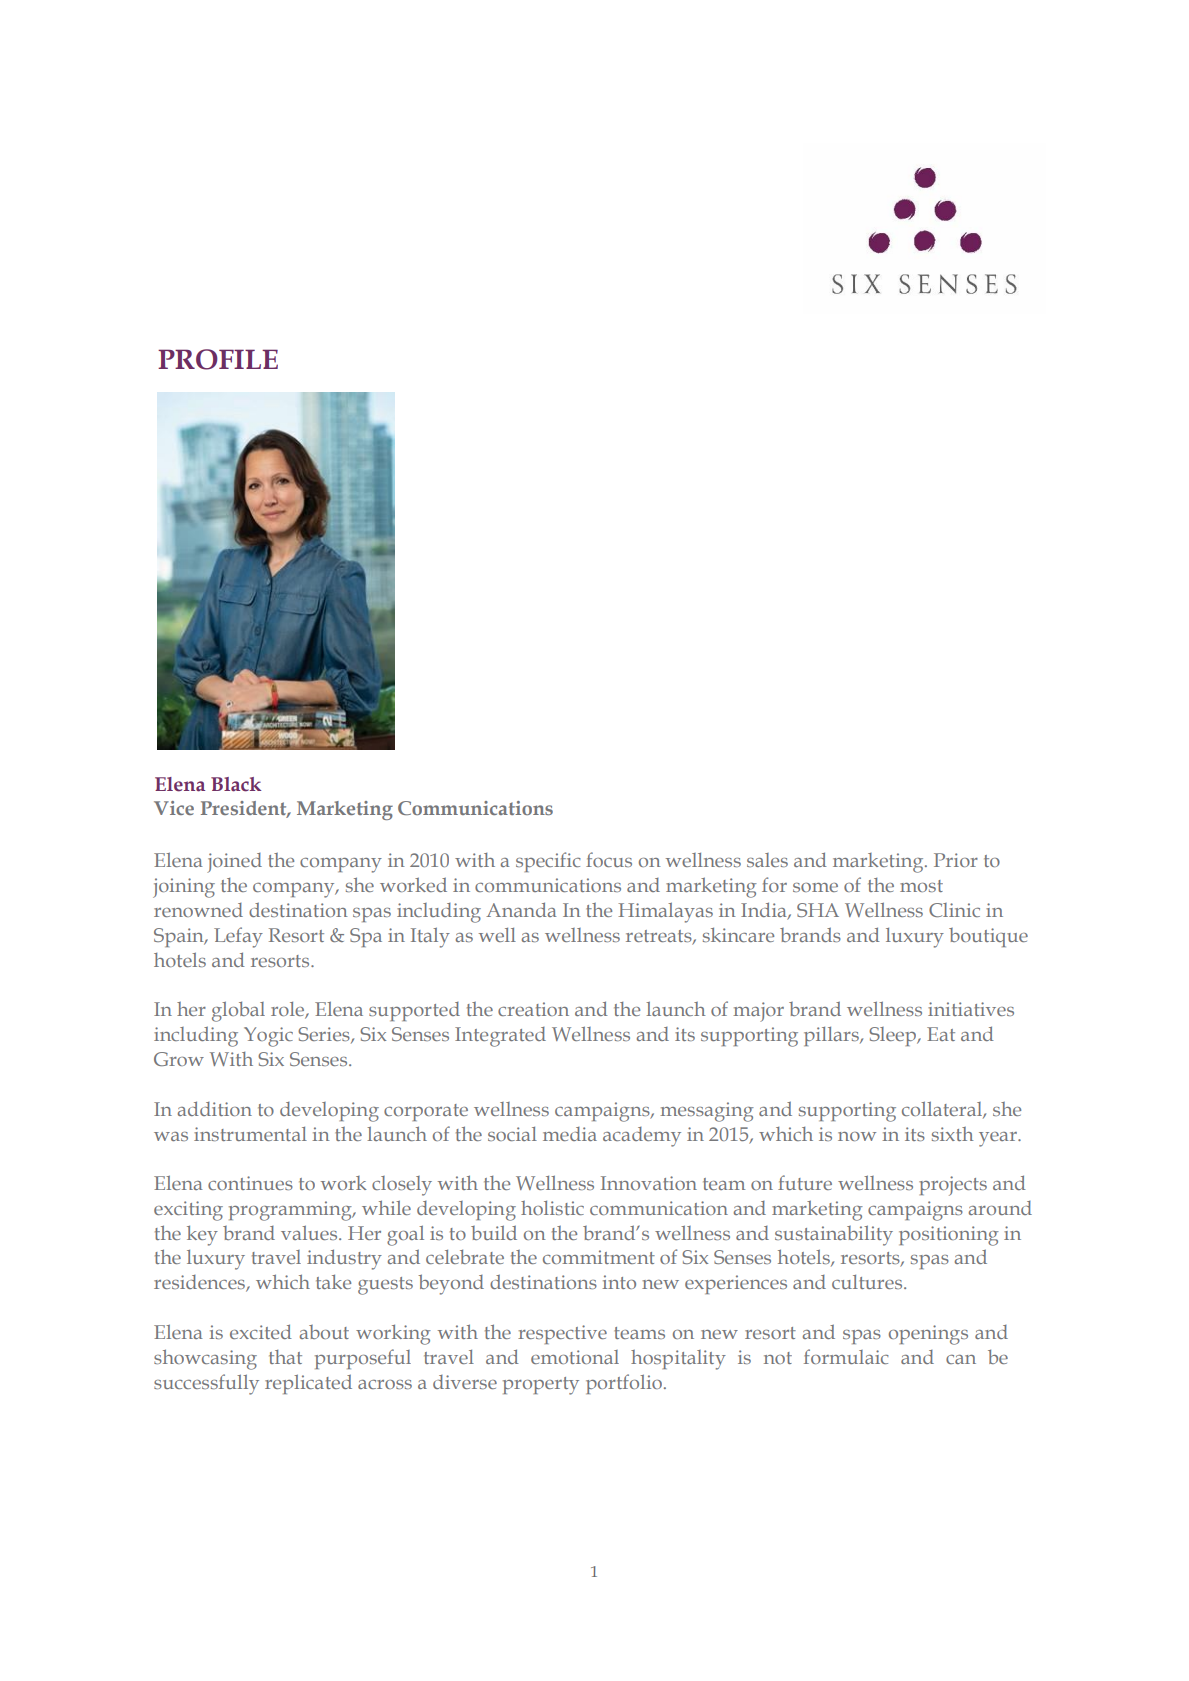 This screenshot has height=1681, width=1189. Describe the element at coordinates (268, 1037) in the screenshot. I see `Yogic` at that location.
